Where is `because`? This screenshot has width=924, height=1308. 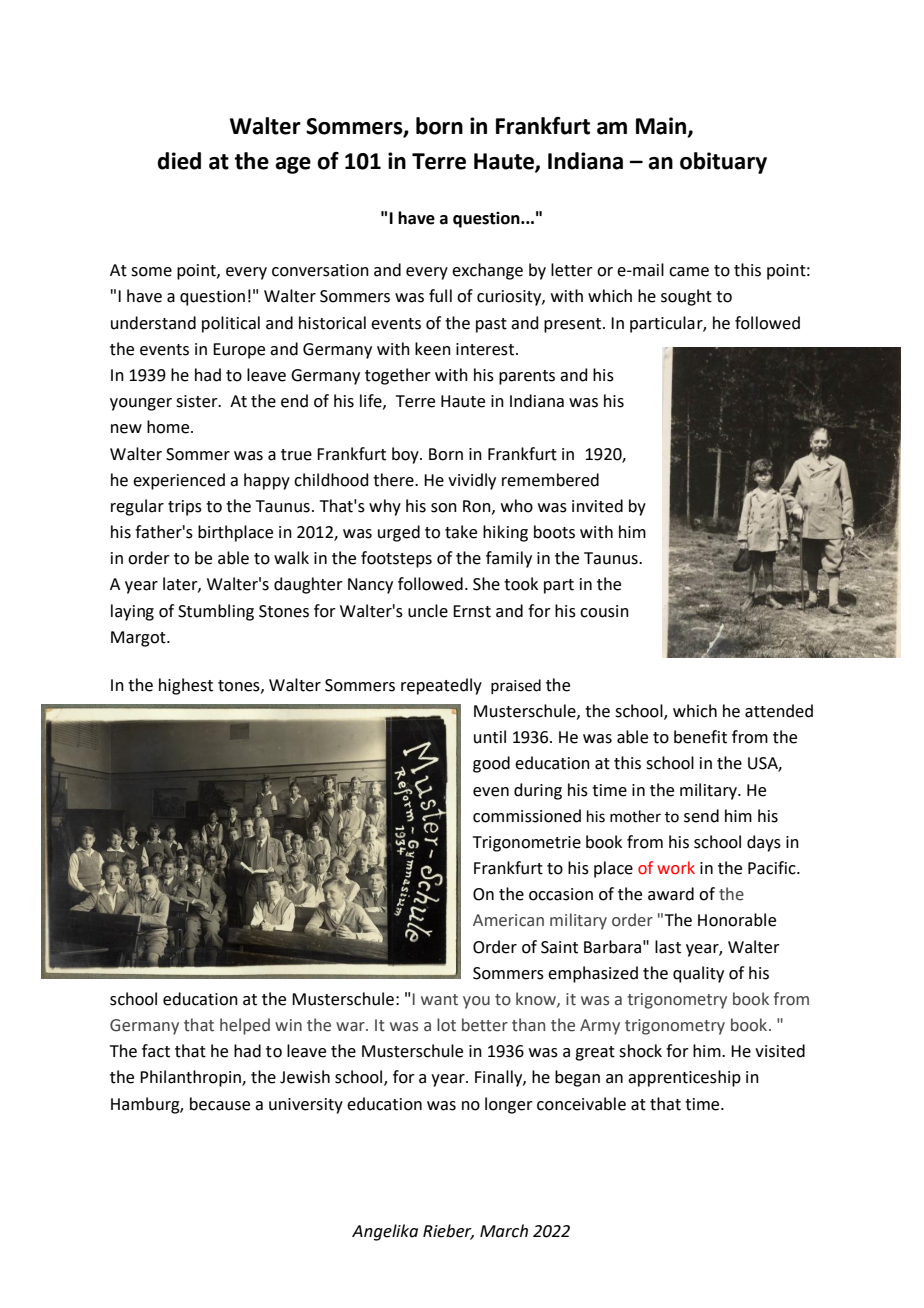
because is located at coordinates (220, 1104).
